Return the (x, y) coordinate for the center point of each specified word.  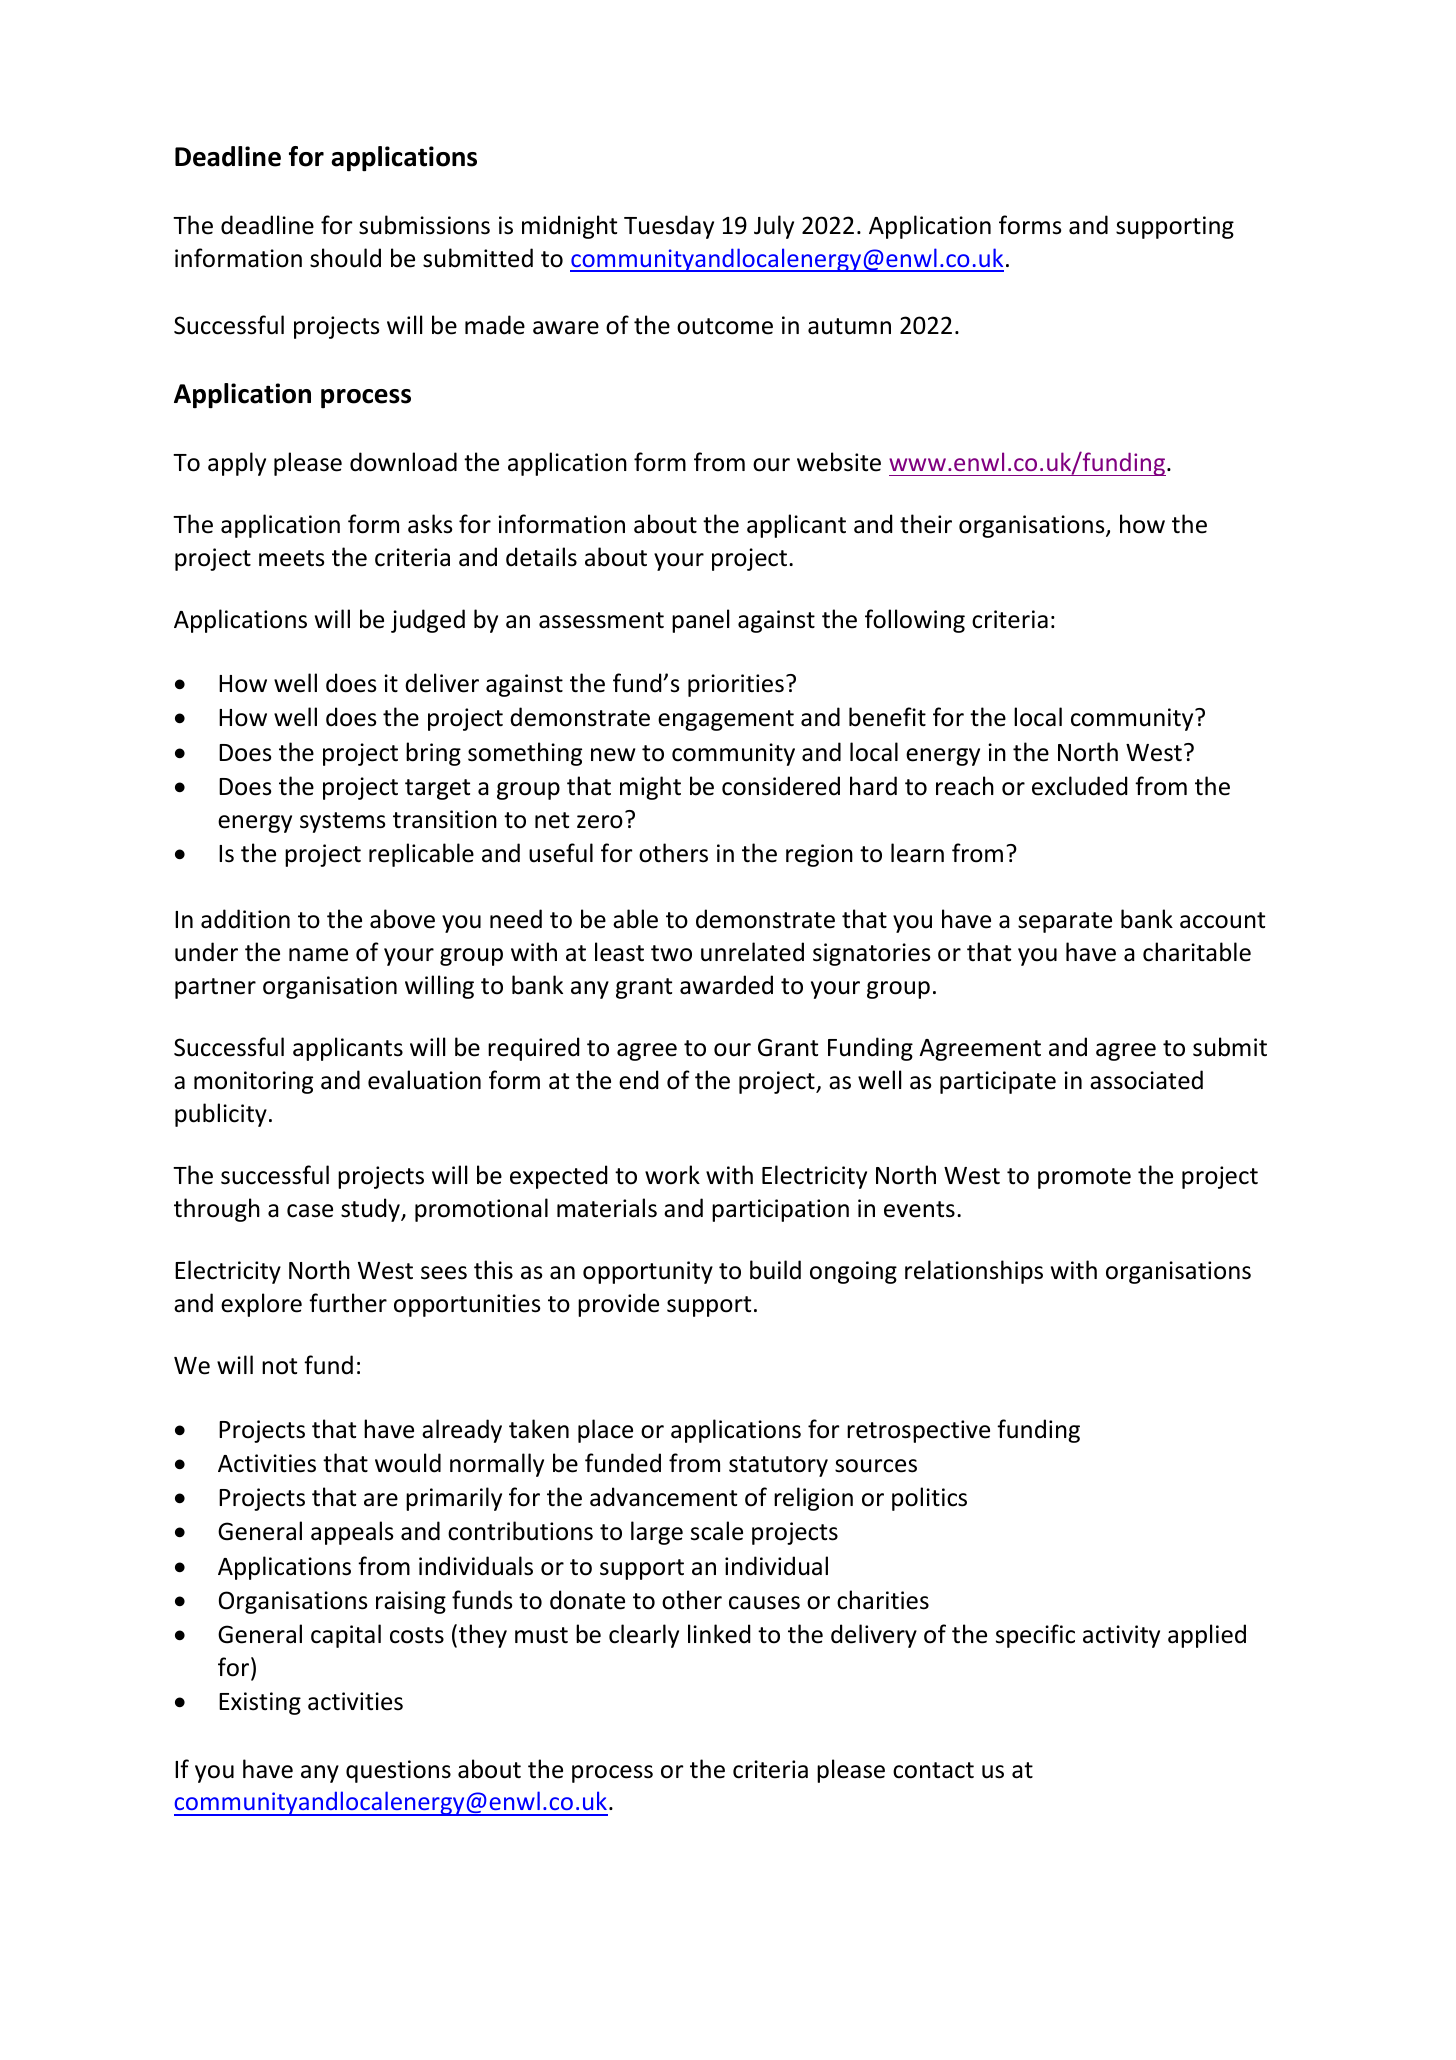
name (318, 955)
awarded (726, 985)
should (345, 258)
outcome (725, 326)
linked (719, 1634)
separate (1065, 922)
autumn (849, 326)
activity (1121, 1636)
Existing (260, 1703)
